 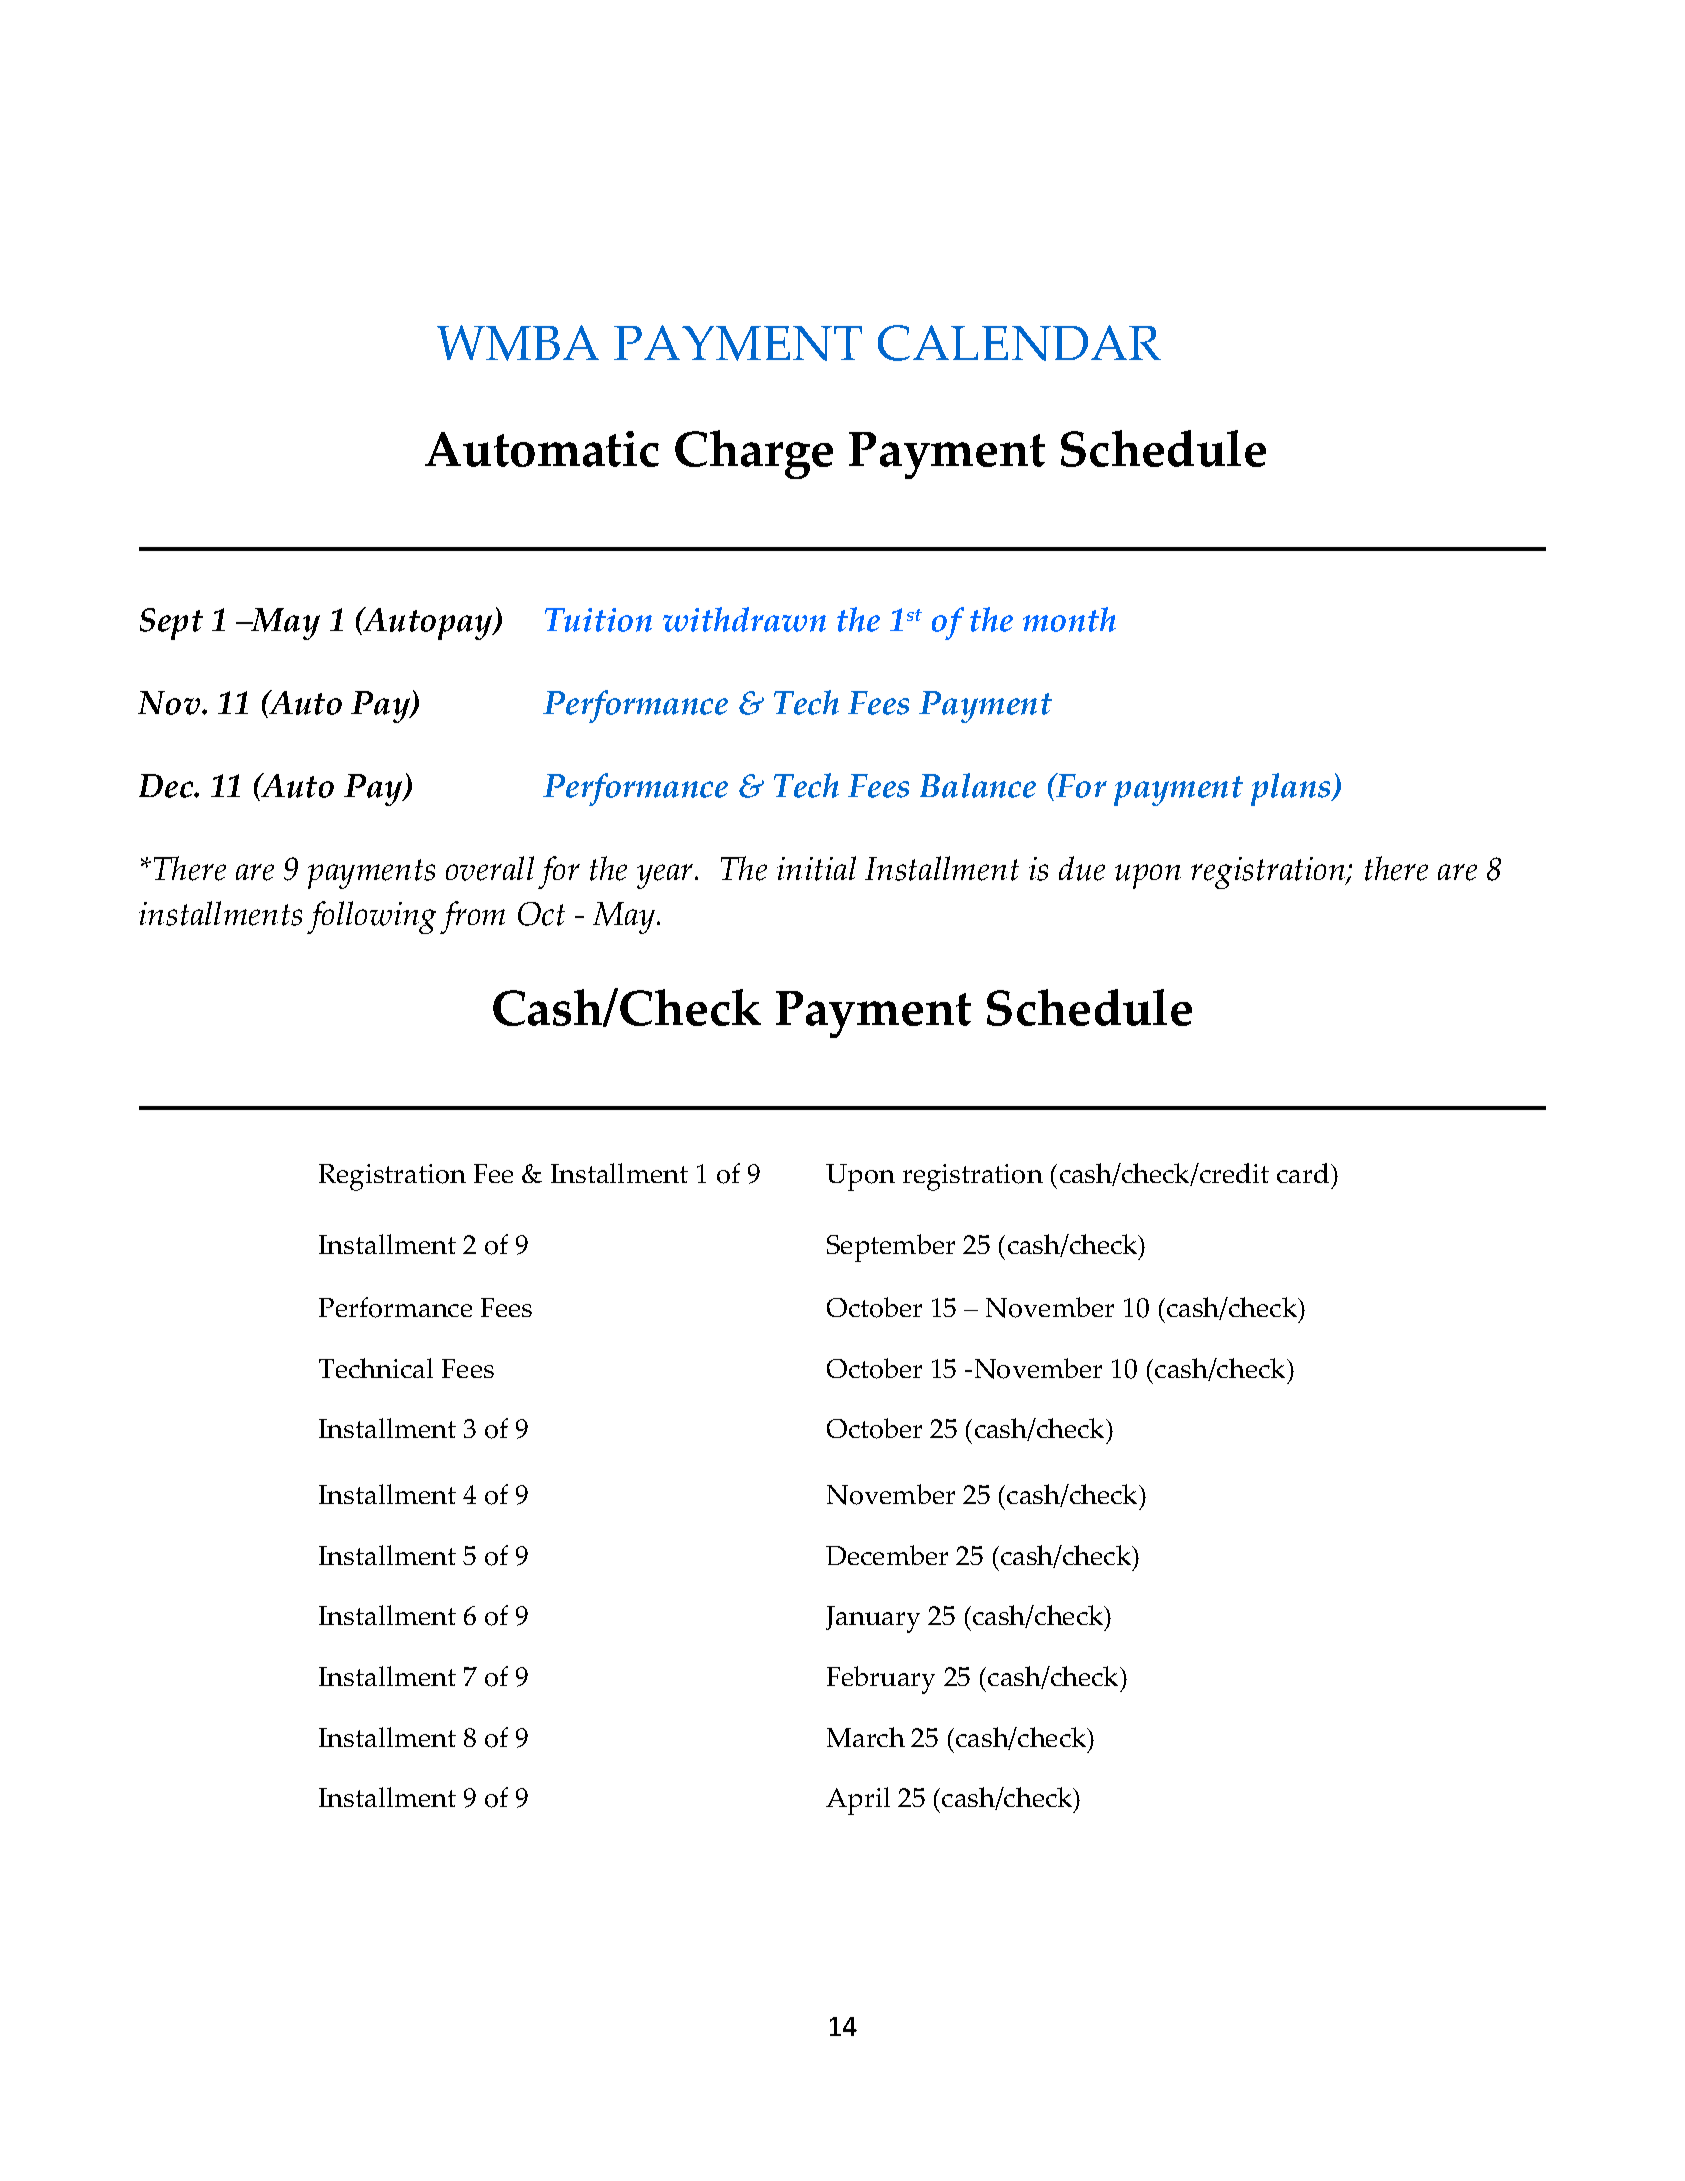 I want to click on month, so click(x=1069, y=619).
